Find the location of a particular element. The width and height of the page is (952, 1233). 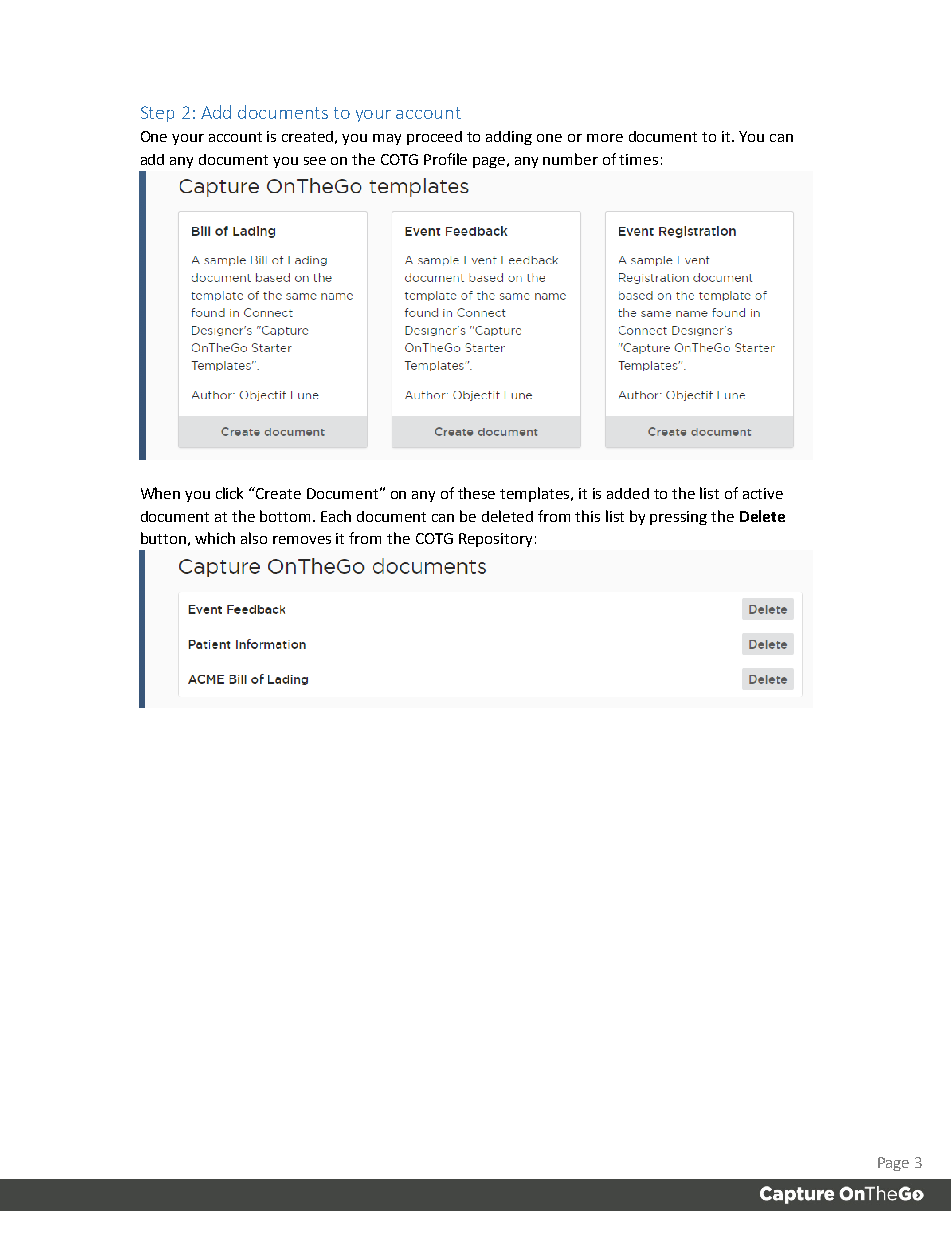

see is located at coordinates (315, 161).
